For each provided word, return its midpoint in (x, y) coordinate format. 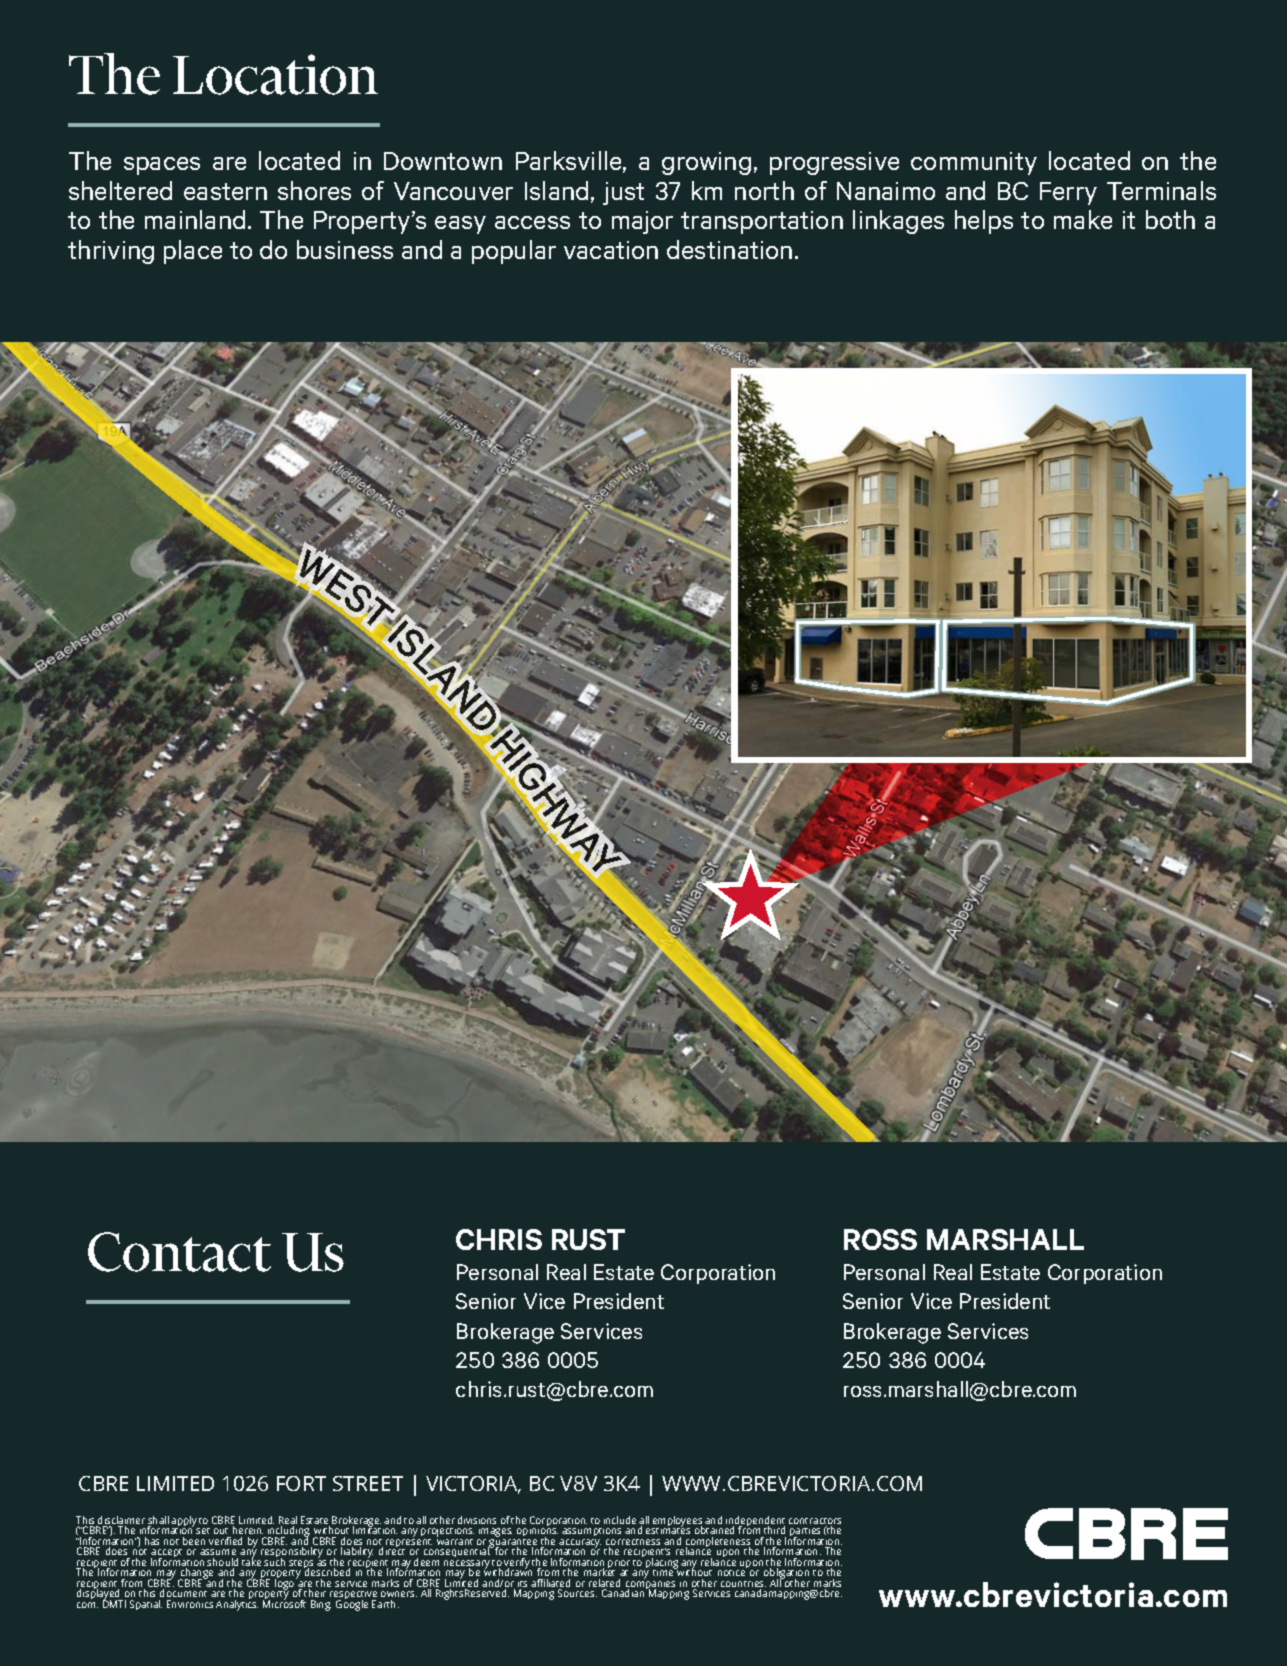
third (774, 1530)
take (251, 1561)
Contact (179, 1252)
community (974, 163)
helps (984, 222)
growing (706, 163)
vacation (611, 250)
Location (275, 74)
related (604, 1584)
